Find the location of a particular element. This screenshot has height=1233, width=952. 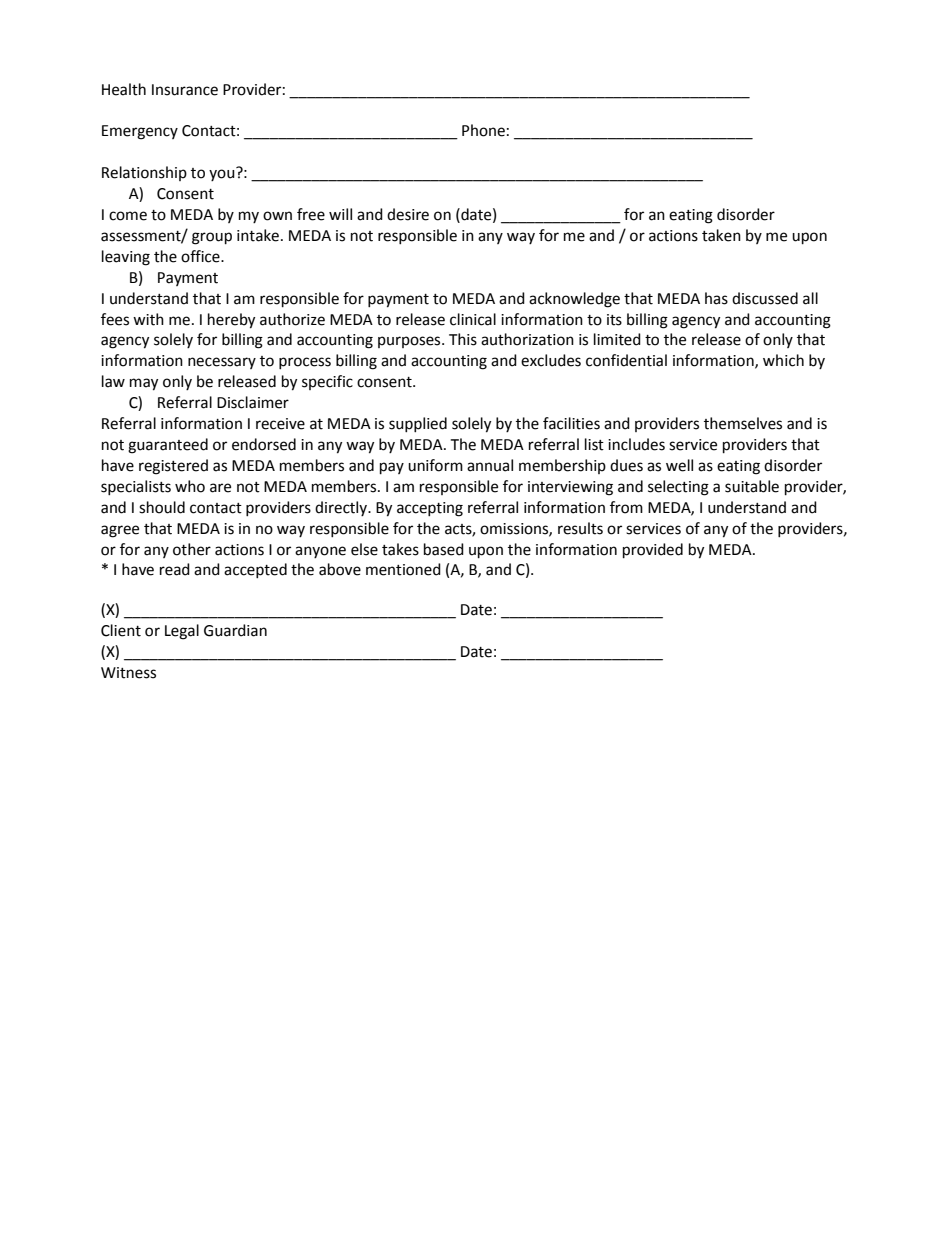

should is located at coordinates (162, 507).
